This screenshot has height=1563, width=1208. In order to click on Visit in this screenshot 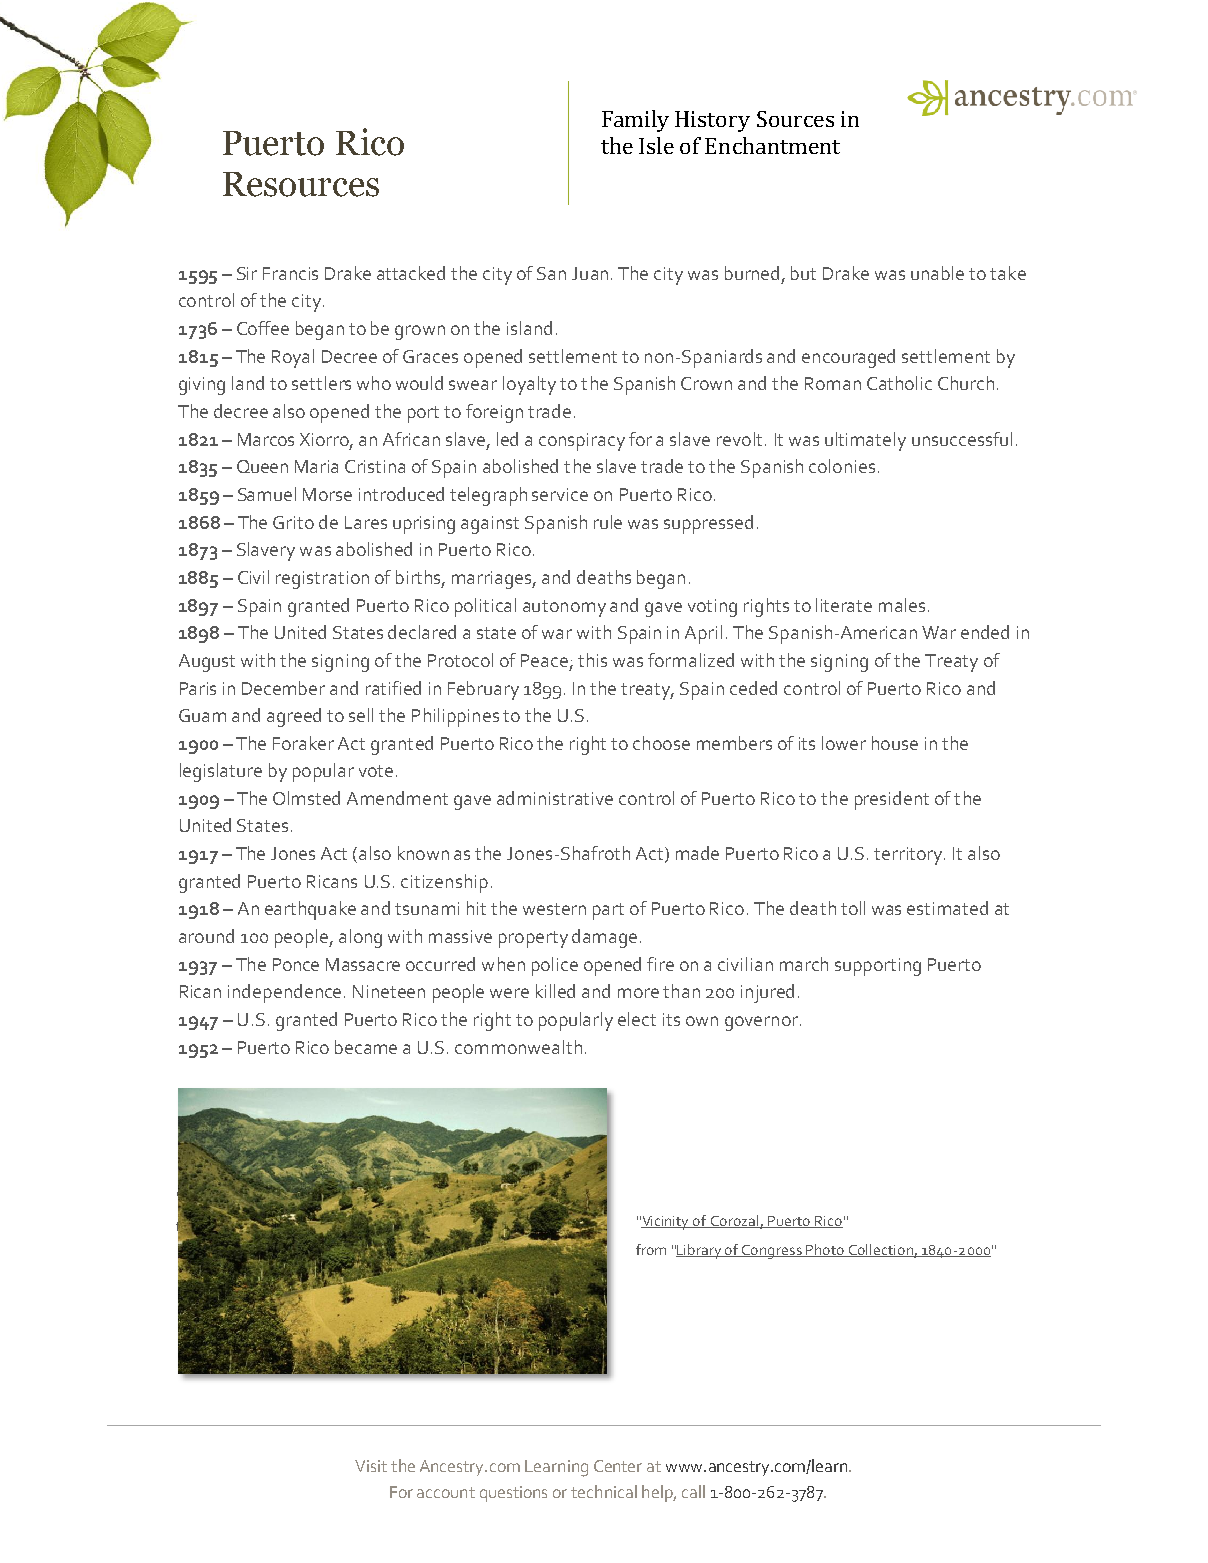, I will do `click(371, 1466)`.
